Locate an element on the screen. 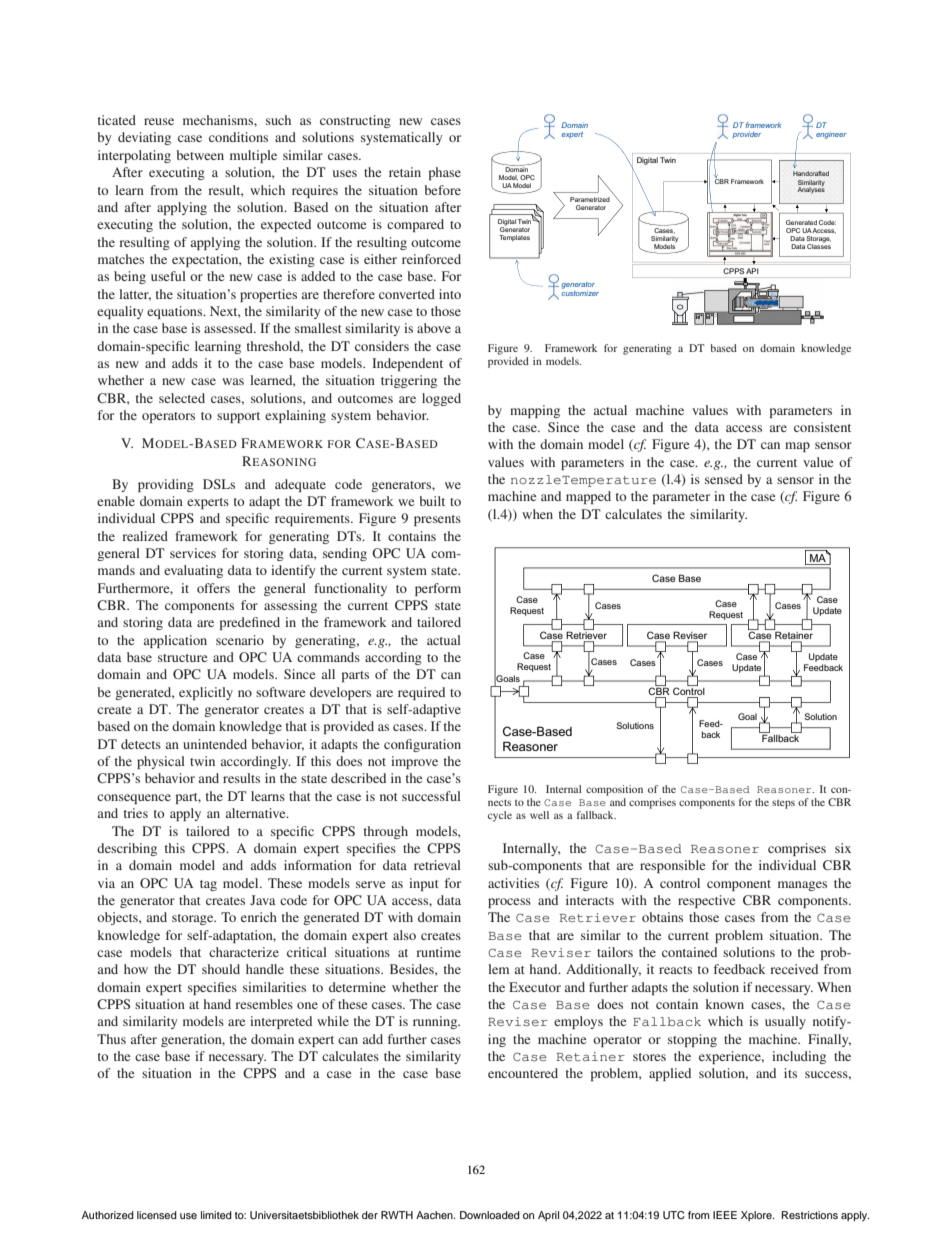 This screenshot has width=952, height=1233. between is located at coordinates (200, 155).
